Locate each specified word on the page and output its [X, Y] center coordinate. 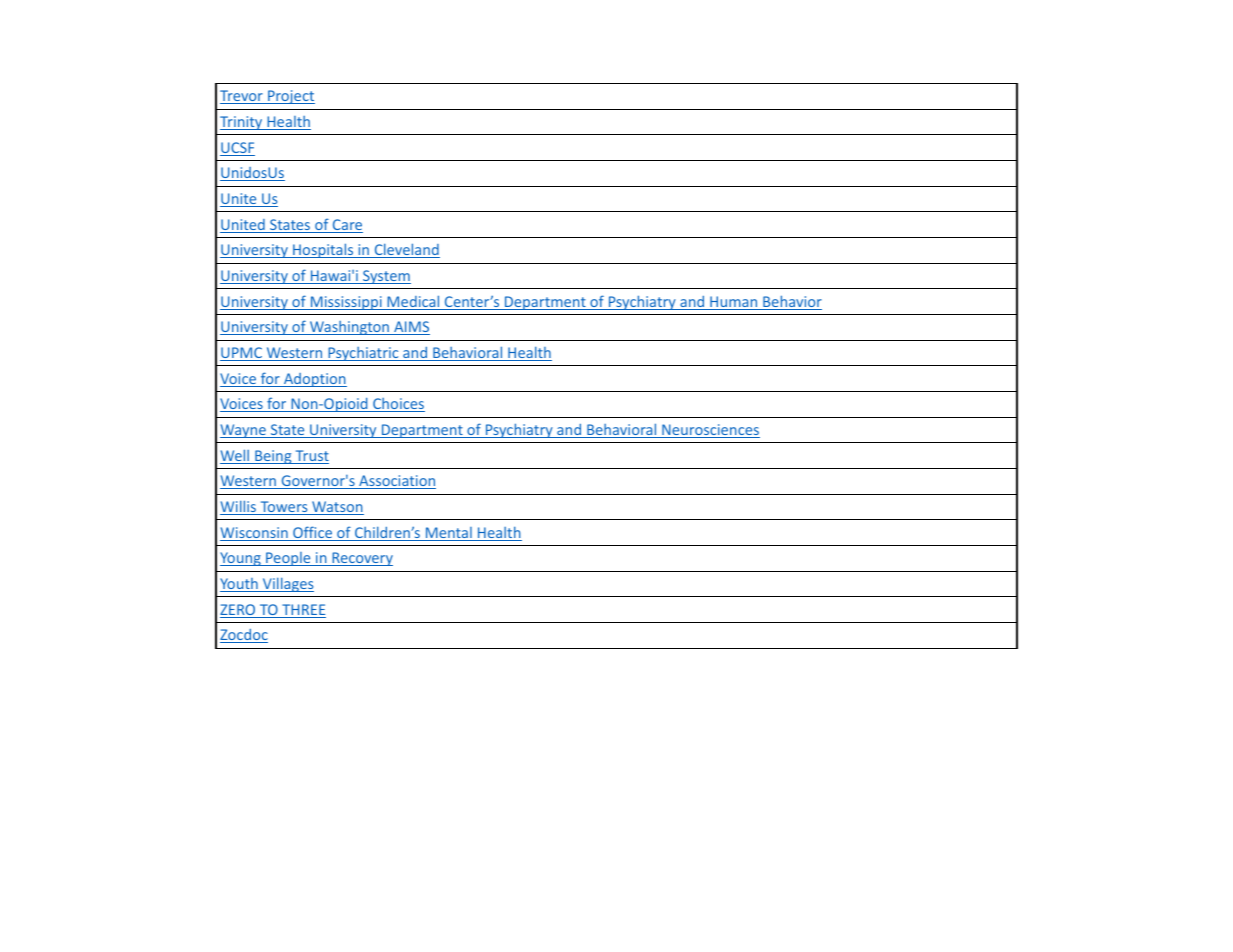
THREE [303, 611]
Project [290, 97]
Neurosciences [710, 431]
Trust [311, 457]
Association [396, 482]
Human [734, 303]
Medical [413, 302]
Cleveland [406, 250]
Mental [448, 534]
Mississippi [346, 303]
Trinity [242, 123]
